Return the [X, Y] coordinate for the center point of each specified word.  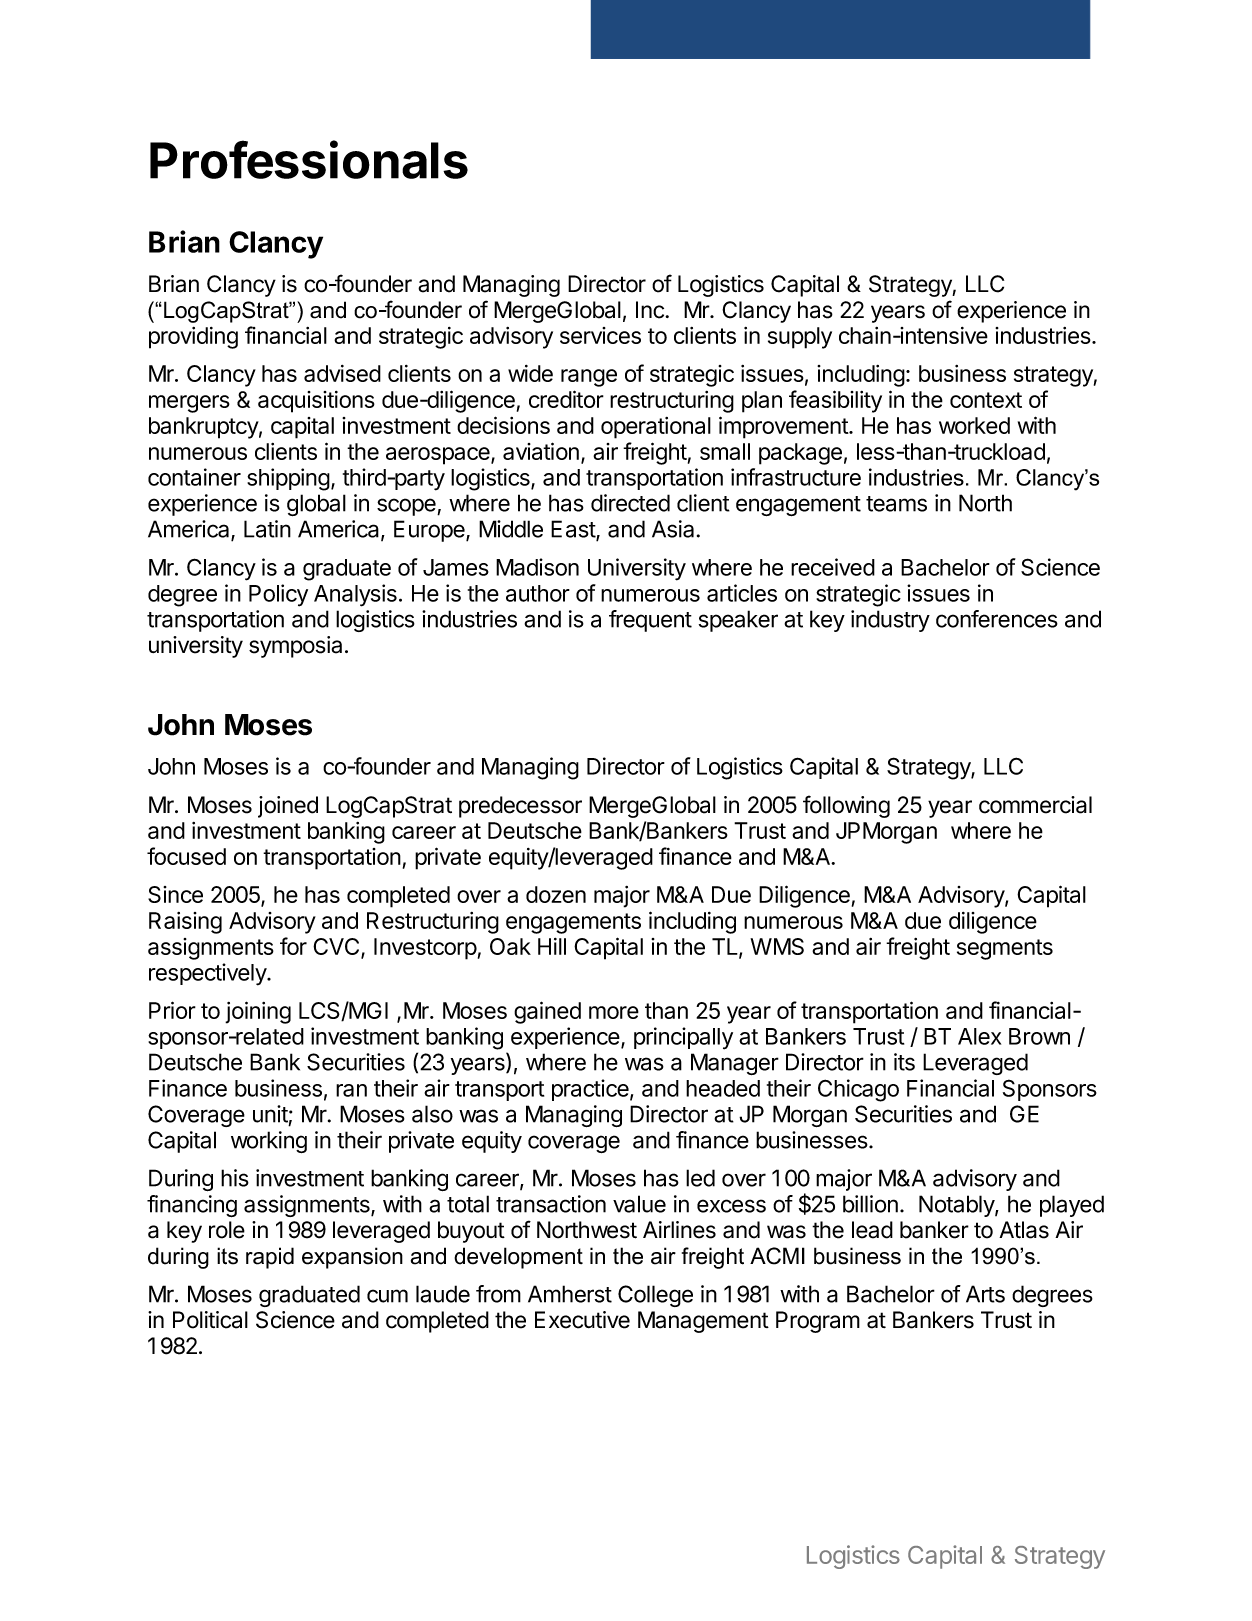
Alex [979, 1036]
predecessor [520, 807]
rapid [270, 1258]
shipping [288, 479]
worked [974, 425]
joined [288, 807]
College [655, 1296]
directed [630, 503]
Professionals [309, 159]
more [614, 1012]
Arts [985, 1294]
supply [800, 338]
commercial [1035, 805]
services [600, 335]
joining [258, 1012]
